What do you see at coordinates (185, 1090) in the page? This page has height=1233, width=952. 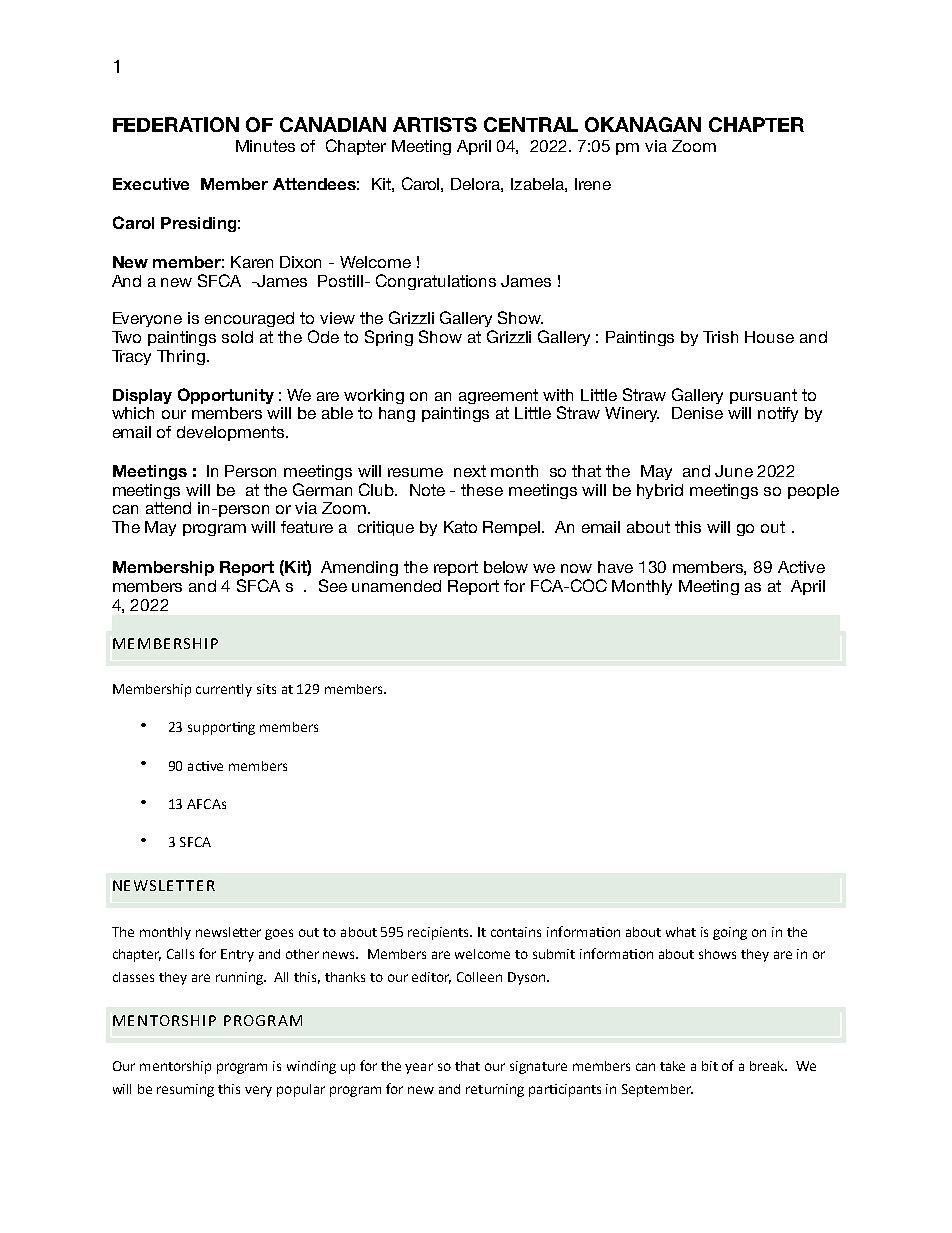 I see `resuming` at bounding box center [185, 1090].
